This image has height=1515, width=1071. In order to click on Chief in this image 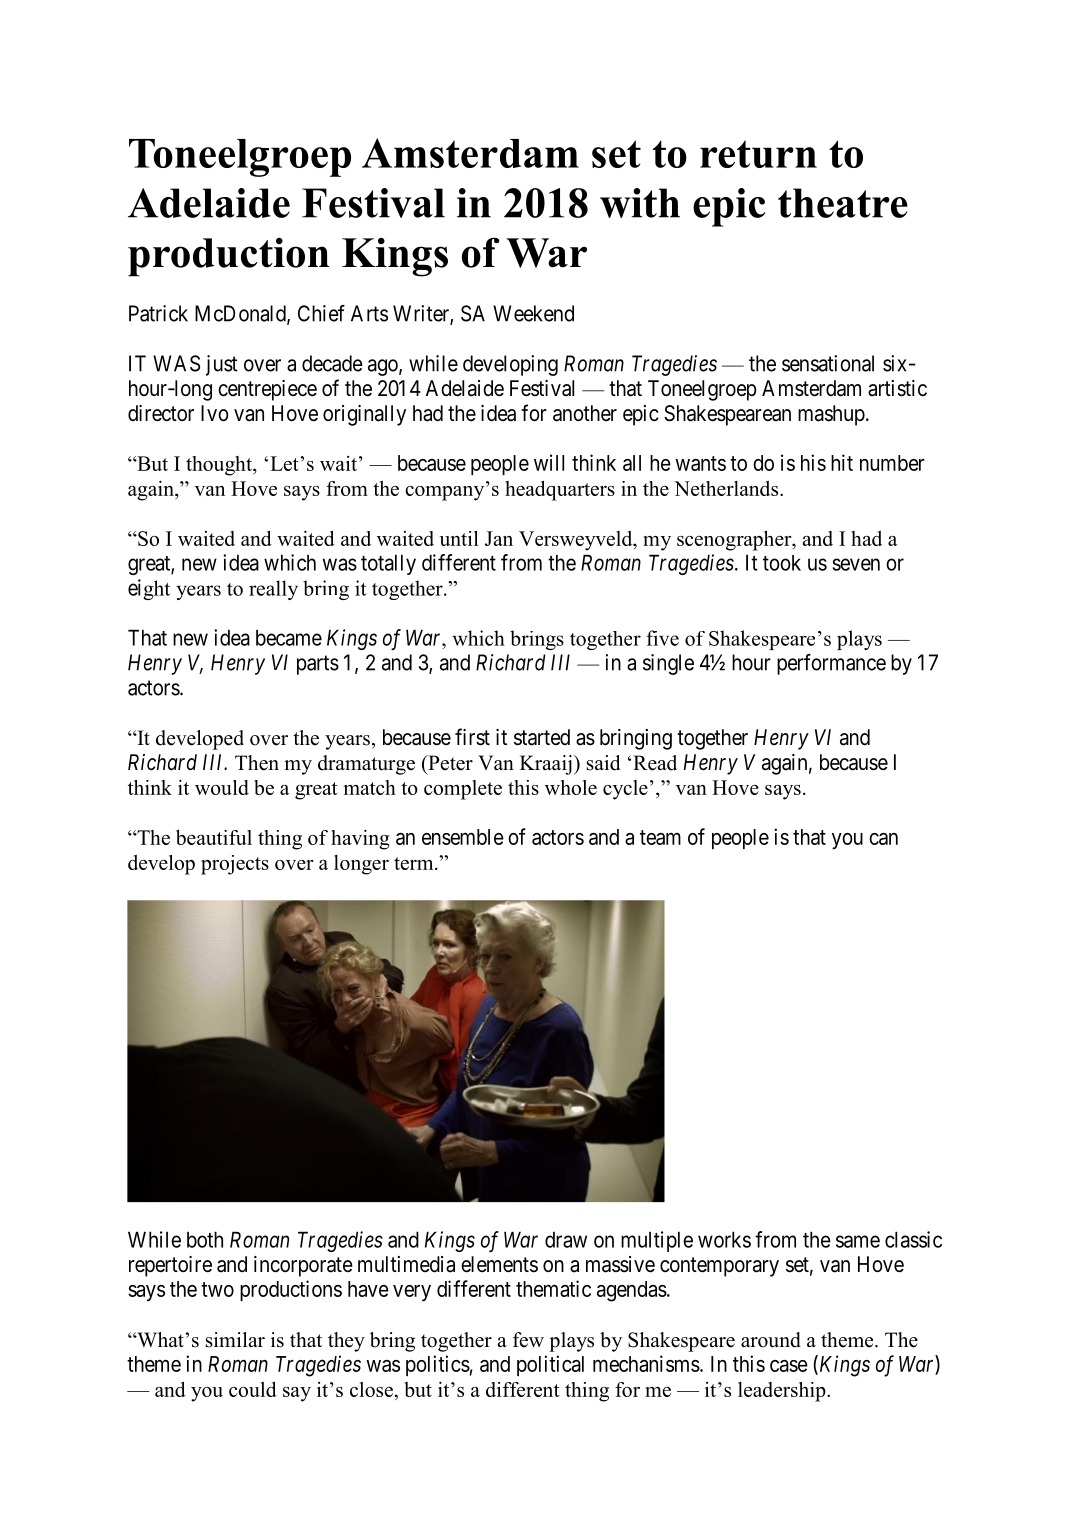, I will do `click(321, 313)`.
